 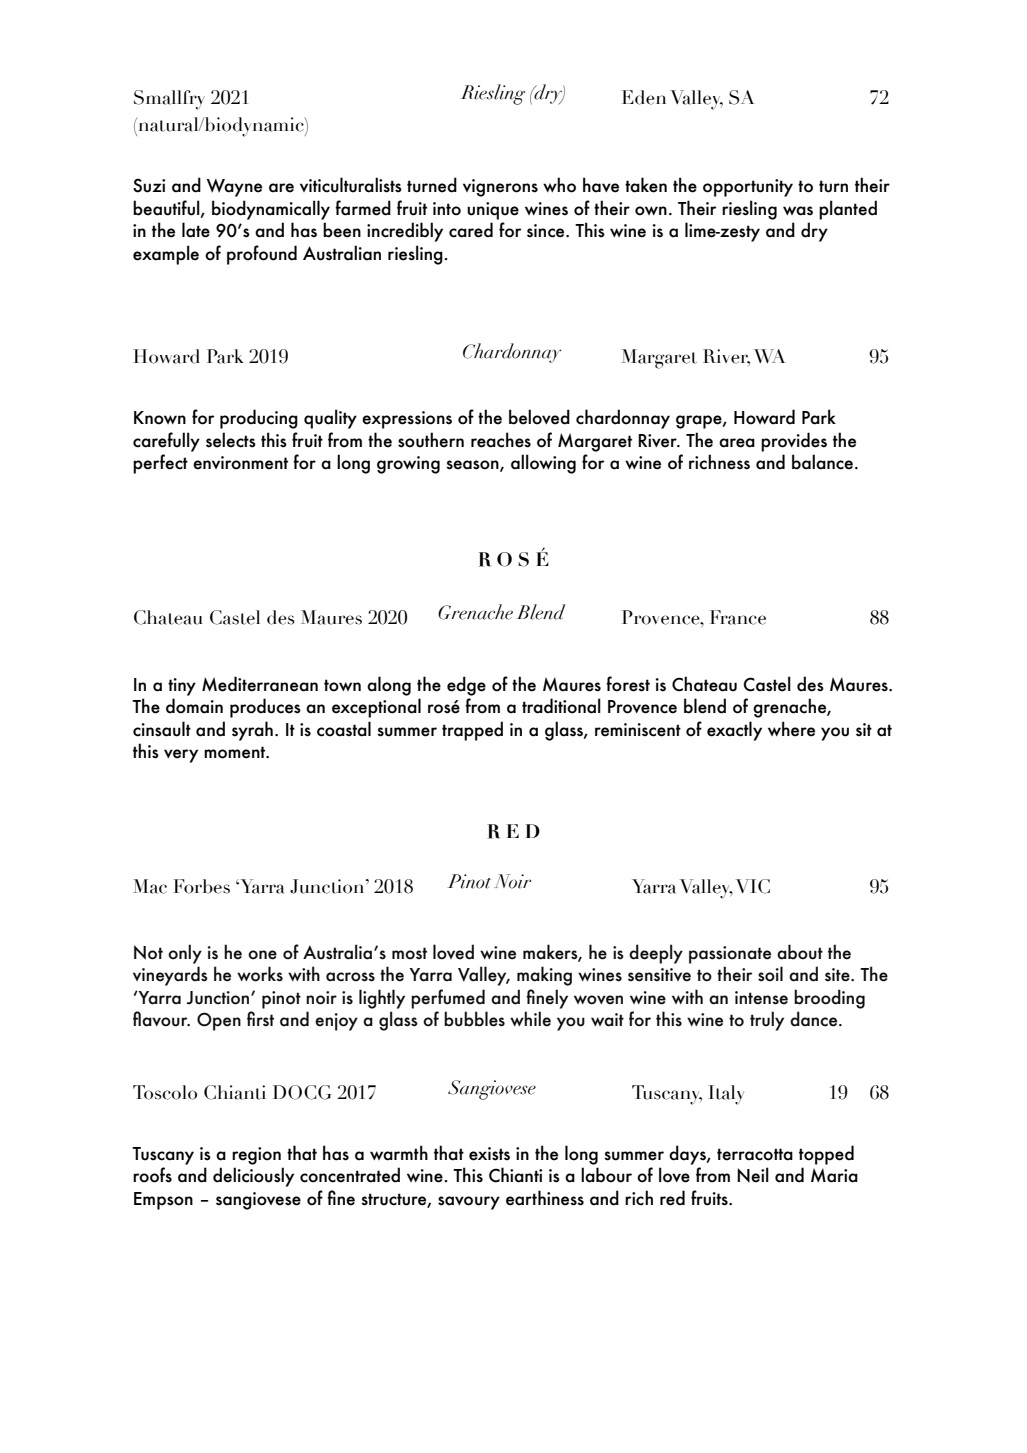 What do you see at coordinates (201, 886) in the screenshot?
I see `Forbes` at bounding box center [201, 886].
